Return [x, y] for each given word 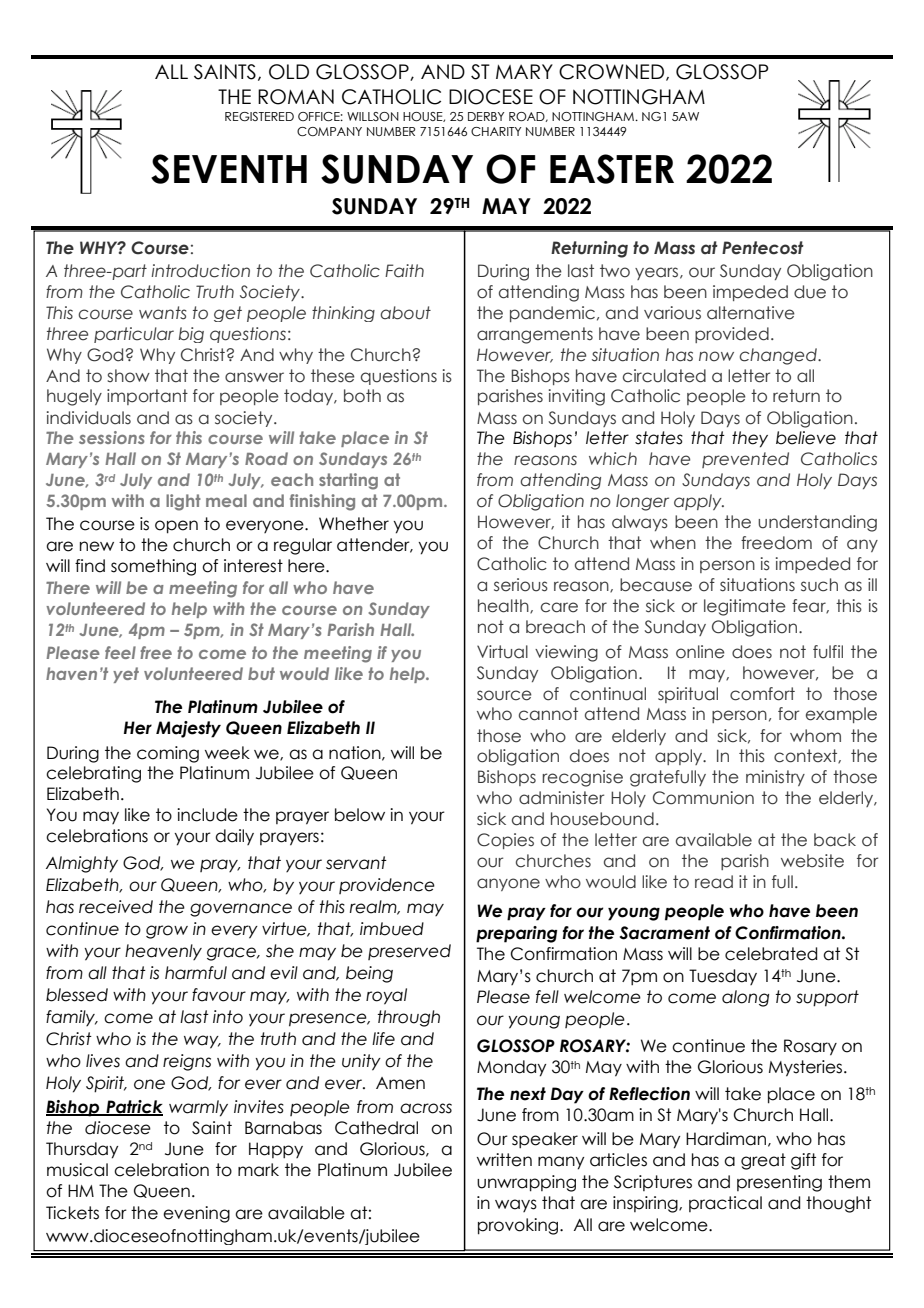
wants [162, 313]
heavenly [163, 952]
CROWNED [613, 72]
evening [196, 1214]
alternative [751, 313]
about [405, 313]
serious [521, 585]
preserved [409, 952]
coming [168, 754]
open [176, 527]
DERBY [486, 116]
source [504, 695]
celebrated [771, 954]
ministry [775, 778]
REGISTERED [259, 116]
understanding [817, 523]
